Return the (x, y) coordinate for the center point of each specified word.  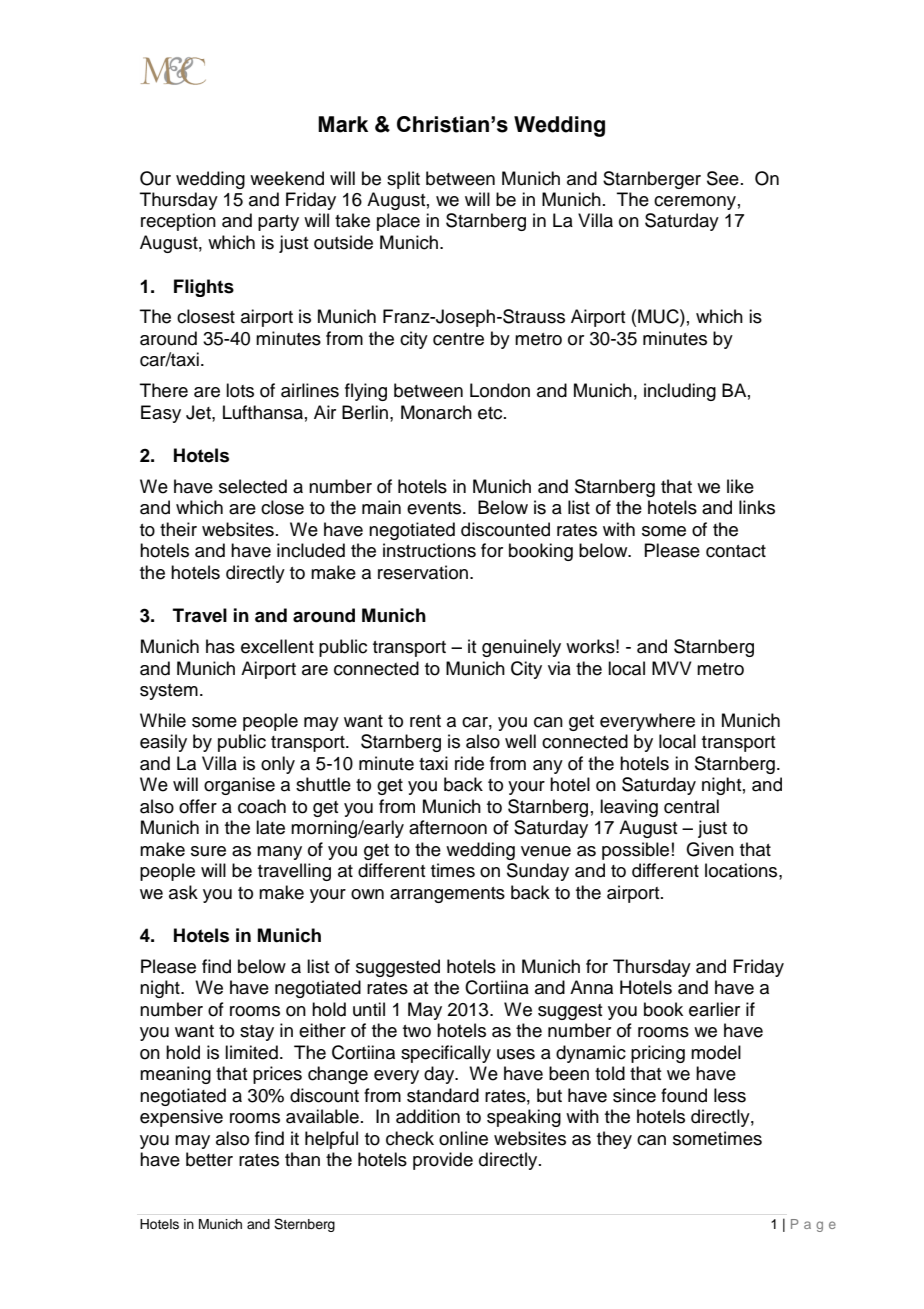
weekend (287, 178)
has (220, 646)
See (723, 178)
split (403, 180)
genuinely (521, 648)
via (559, 668)
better (209, 1159)
